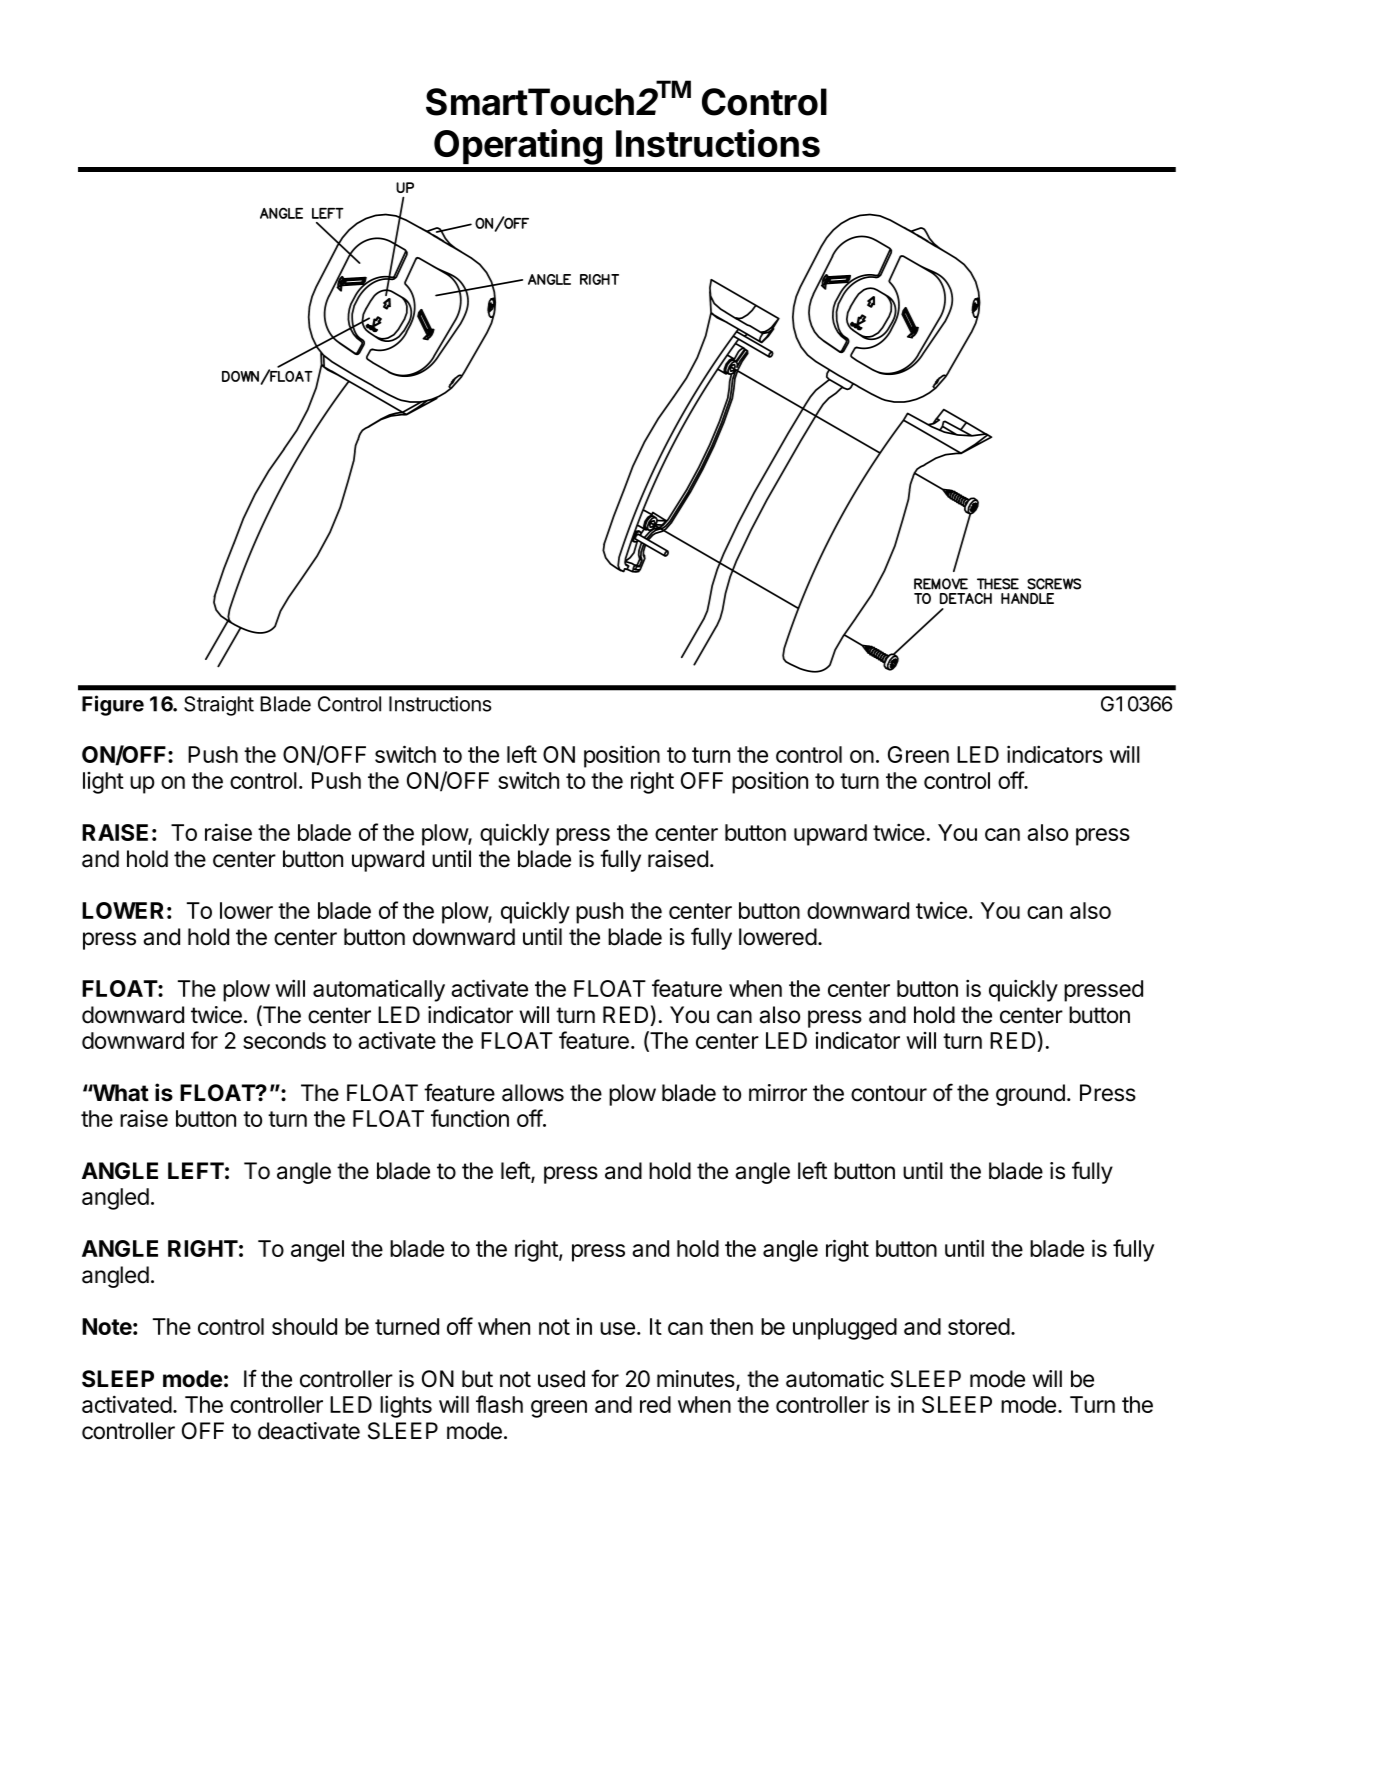 This screenshot has height=1791, width=1384. I want to click on should, so click(304, 1326).
